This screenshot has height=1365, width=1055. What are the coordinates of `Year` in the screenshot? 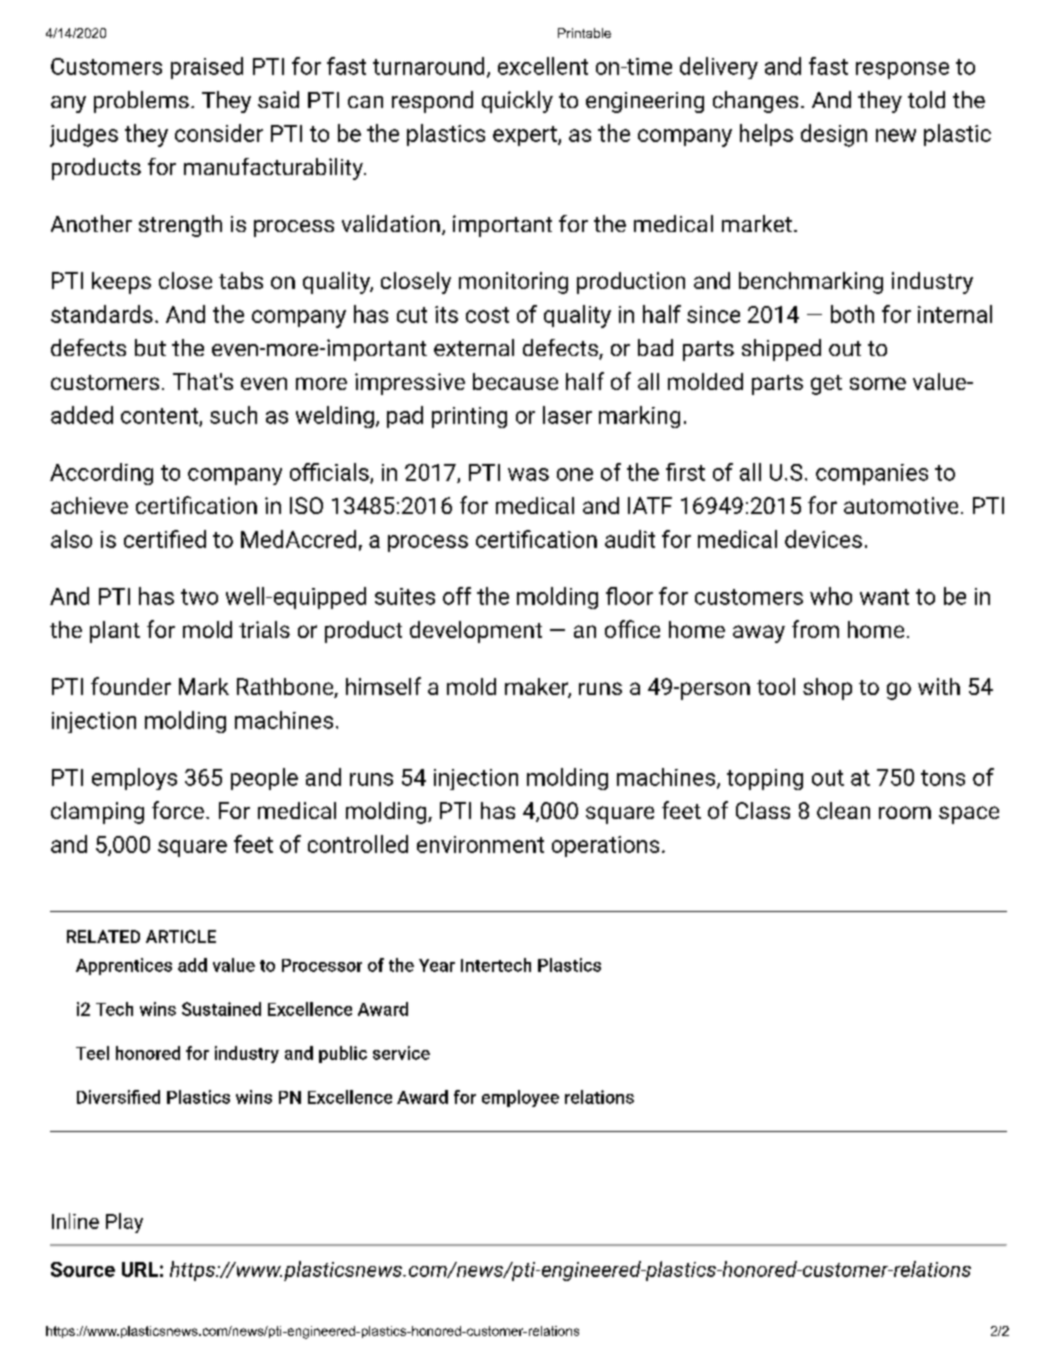 It's located at (437, 965).
